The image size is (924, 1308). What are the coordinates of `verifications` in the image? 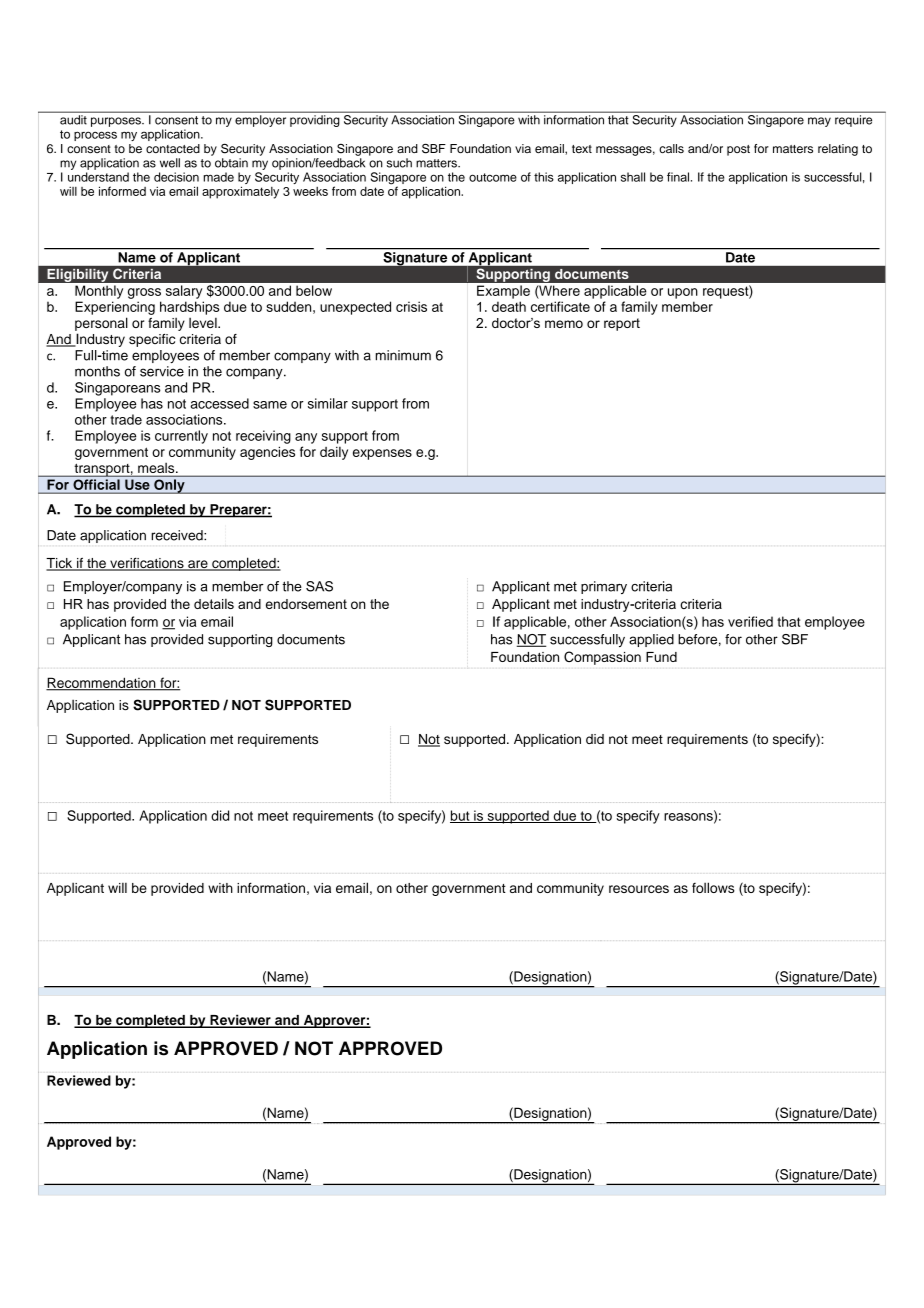 It's located at (147, 564).
